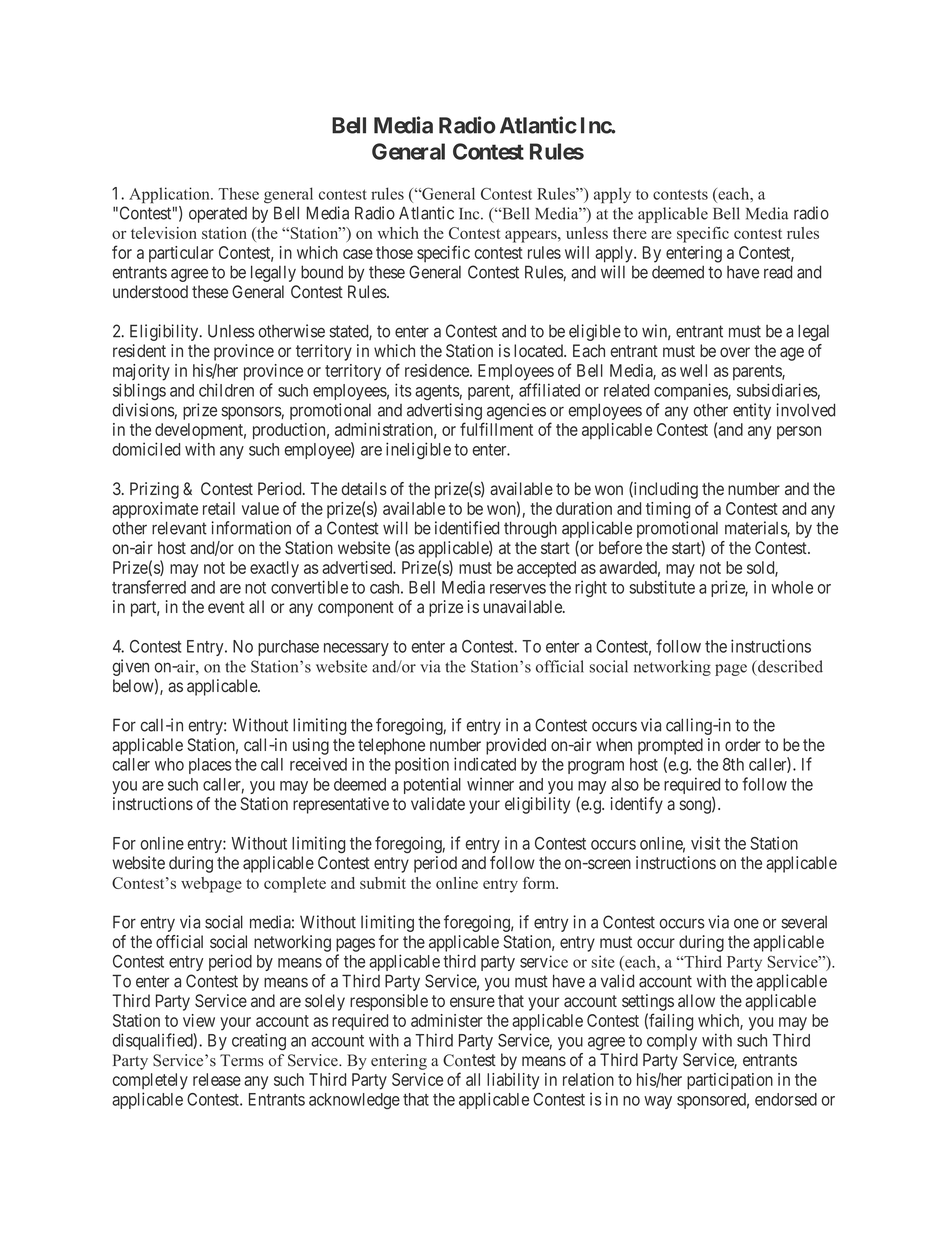 This screenshot has height=1233, width=952. What do you see at coordinates (217, 1079) in the screenshot?
I see `release` at bounding box center [217, 1079].
